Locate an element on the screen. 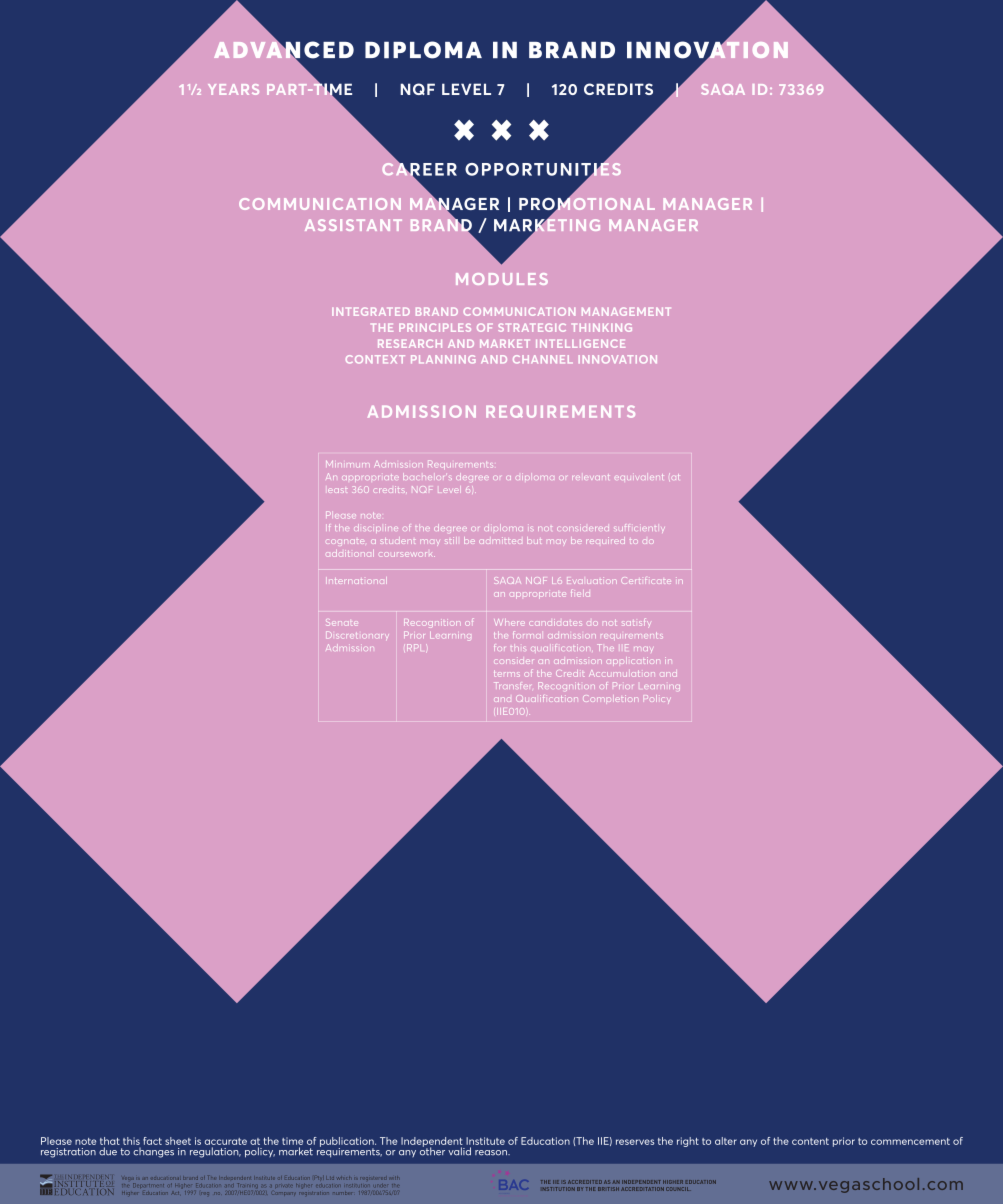 This screenshot has width=1003, height=1204. fact is located at coordinates (152, 1141).
